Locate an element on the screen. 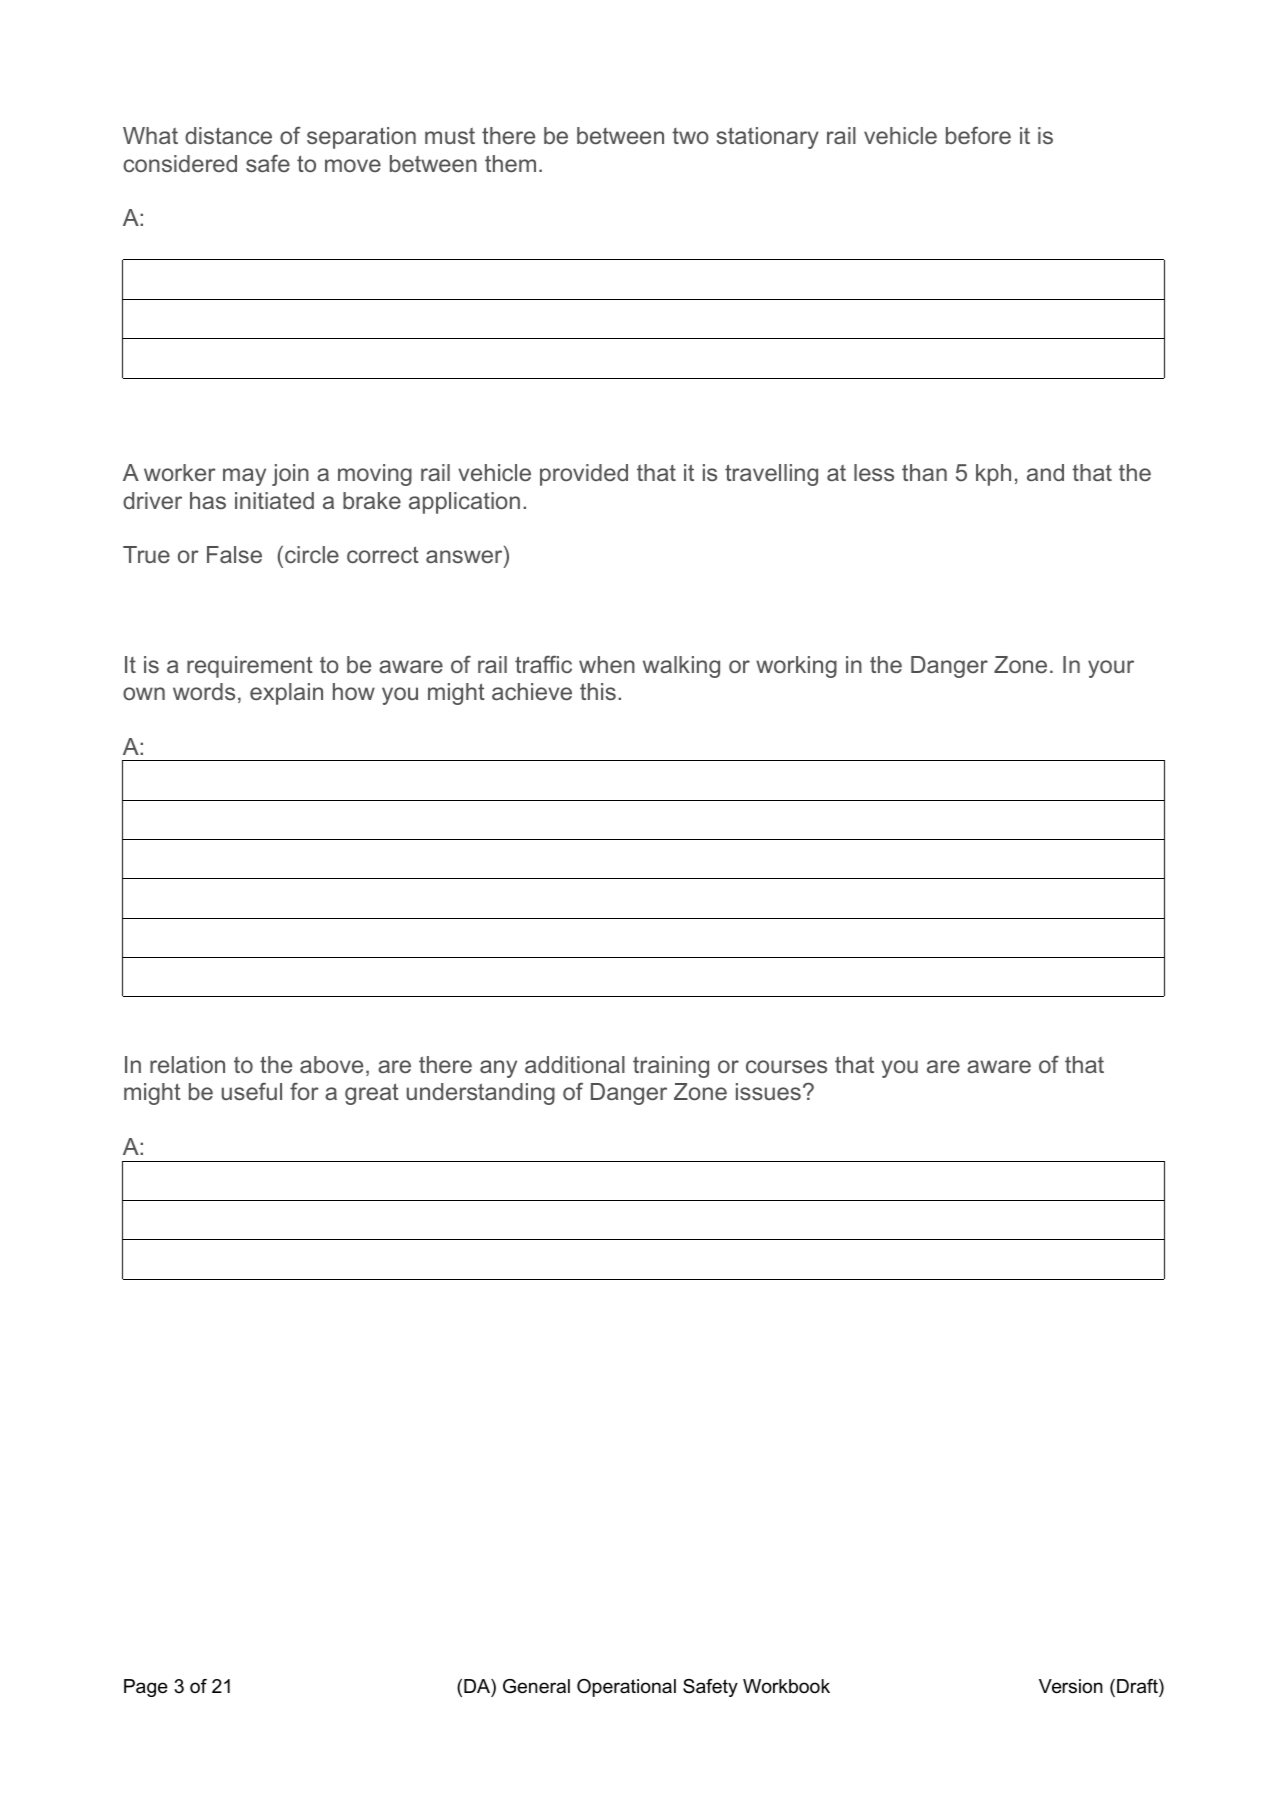  useful is located at coordinates (252, 1091).
